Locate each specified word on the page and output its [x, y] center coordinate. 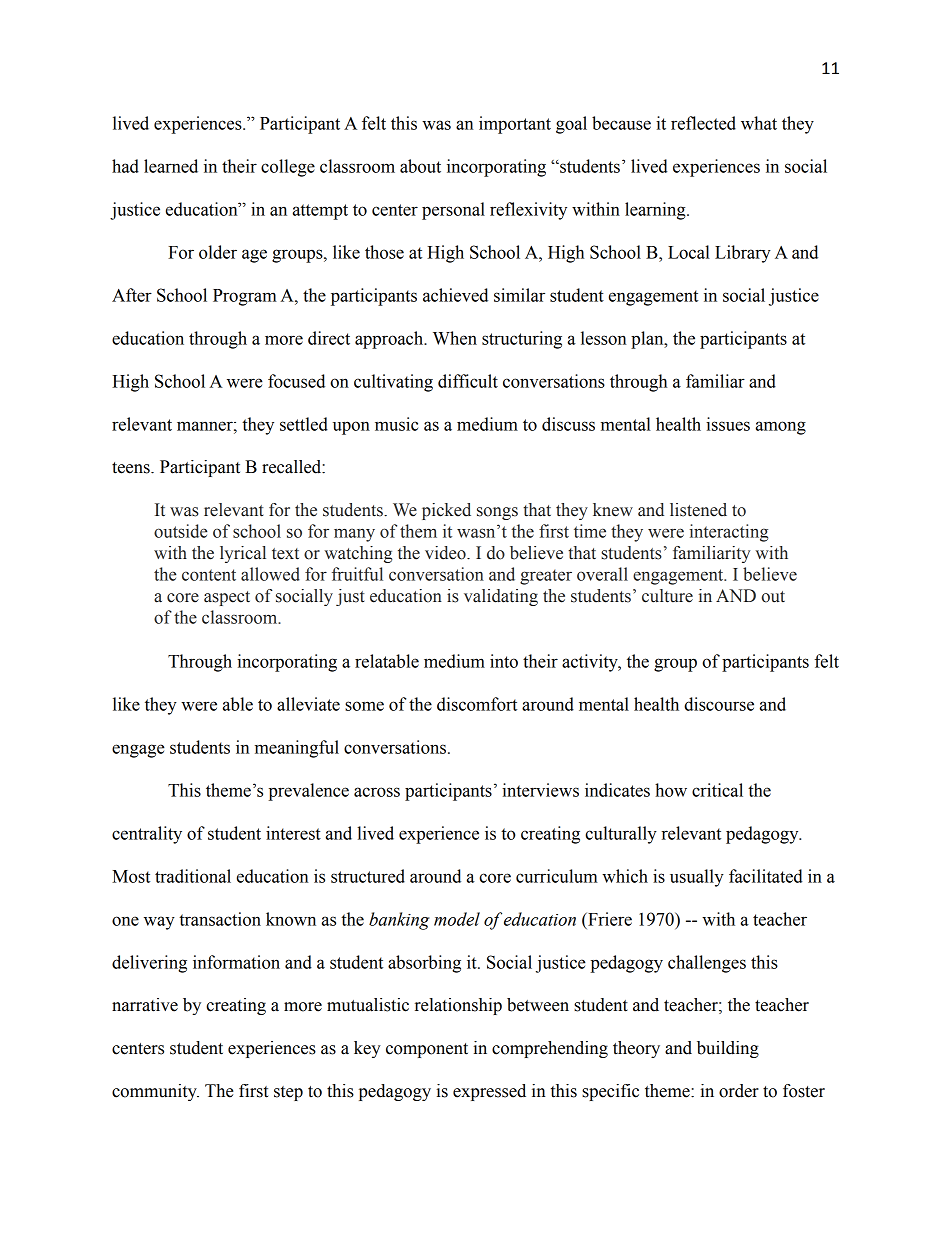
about [420, 166]
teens [132, 468]
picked [446, 511]
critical [717, 790]
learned [171, 166]
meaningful [297, 749]
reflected [703, 123]
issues [728, 424]
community [155, 1092]
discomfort [477, 704]
